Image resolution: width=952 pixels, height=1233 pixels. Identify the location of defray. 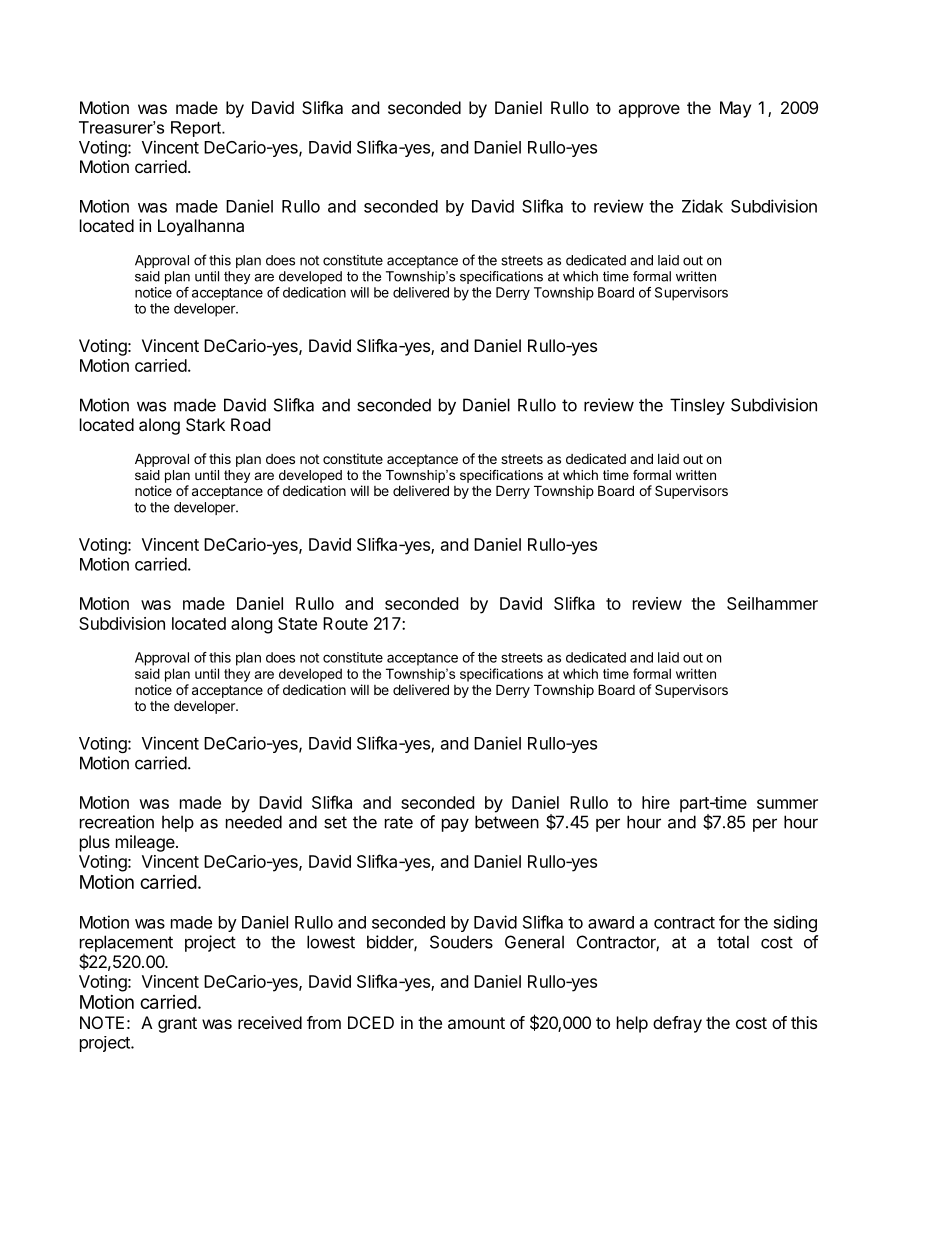
(677, 1024).
